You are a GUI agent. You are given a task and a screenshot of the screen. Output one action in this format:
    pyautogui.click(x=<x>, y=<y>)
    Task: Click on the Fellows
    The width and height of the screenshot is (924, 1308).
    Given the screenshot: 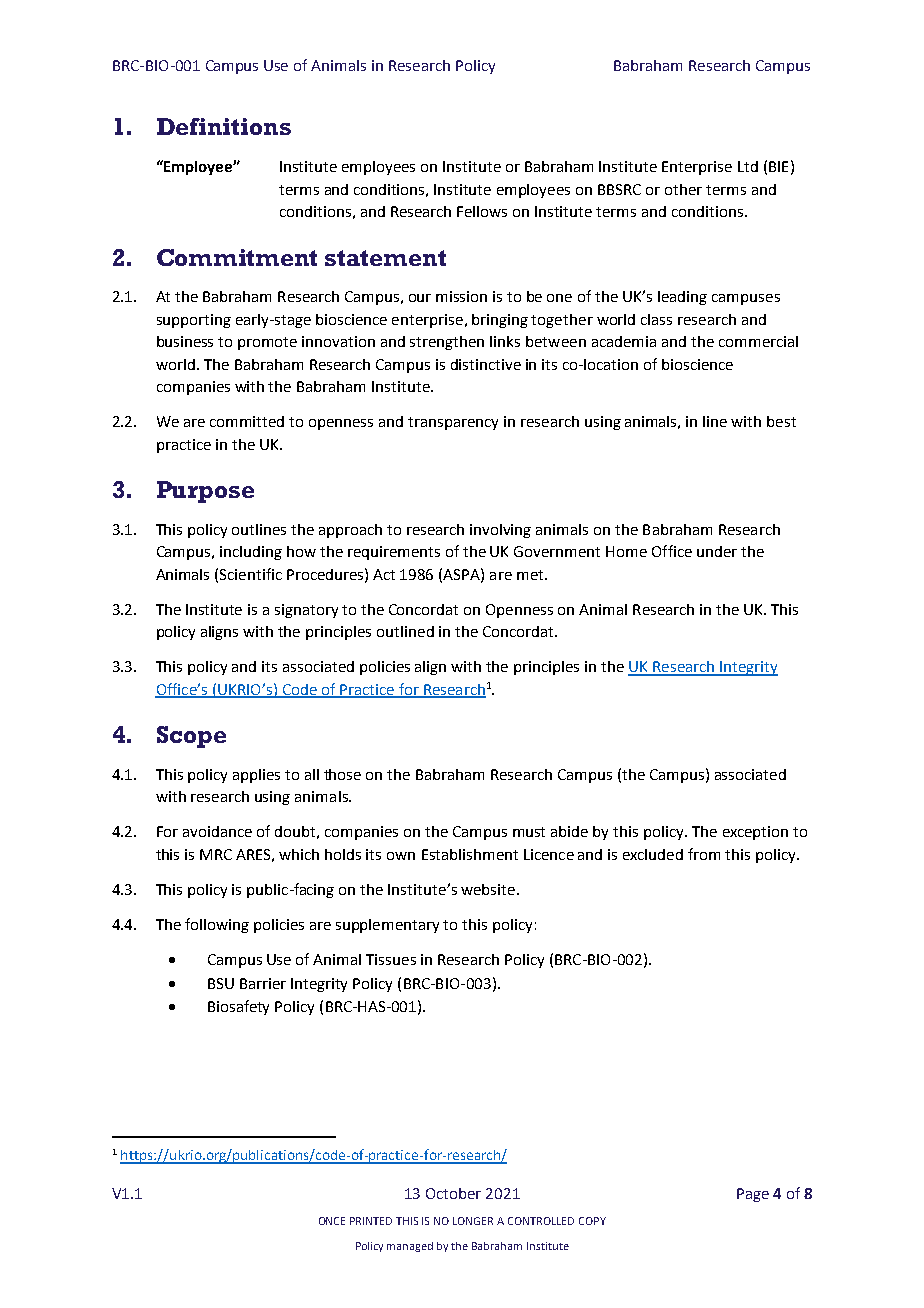 What is the action you would take?
    pyautogui.click(x=482, y=211)
